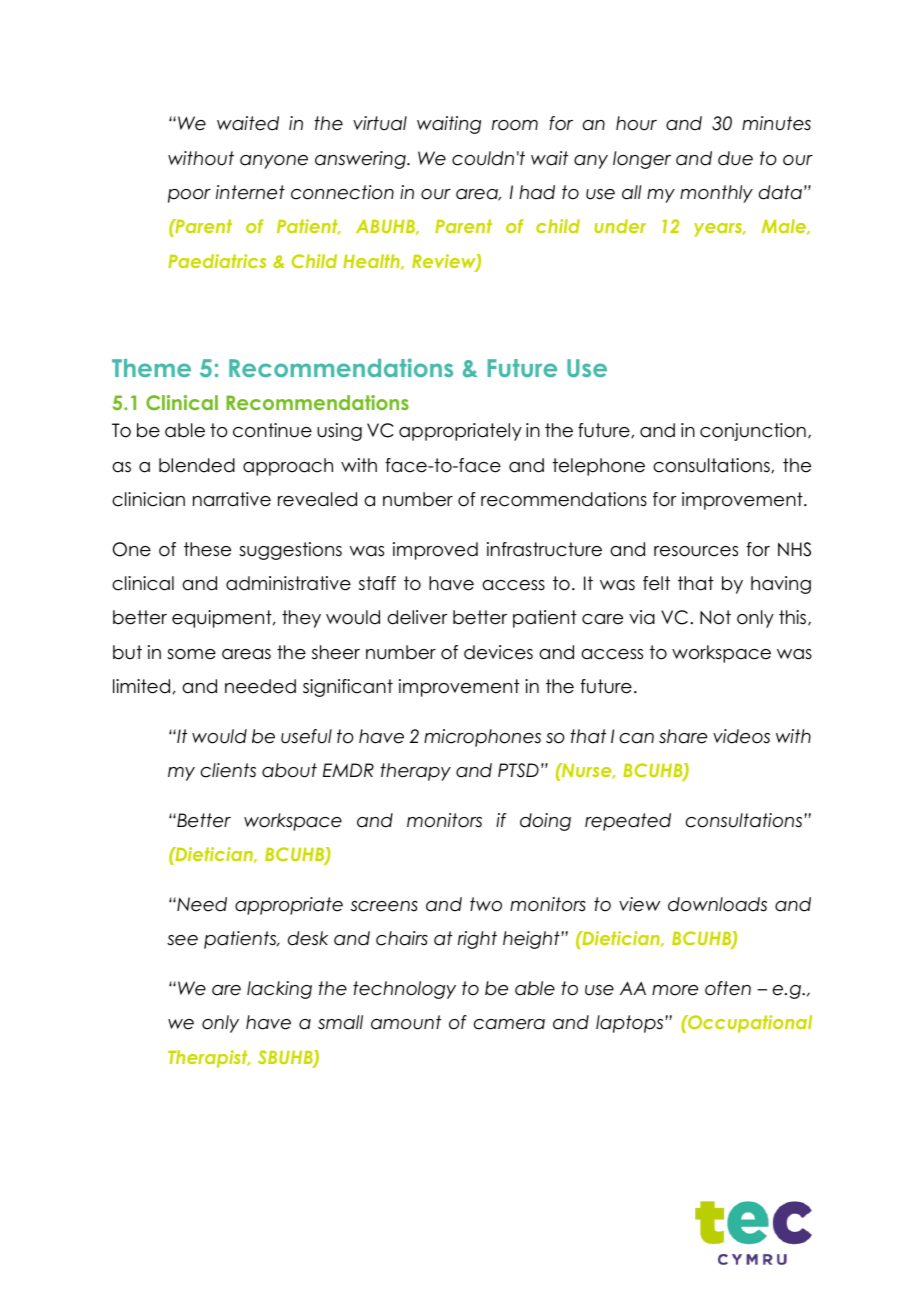  I want to click on room, so click(515, 125).
